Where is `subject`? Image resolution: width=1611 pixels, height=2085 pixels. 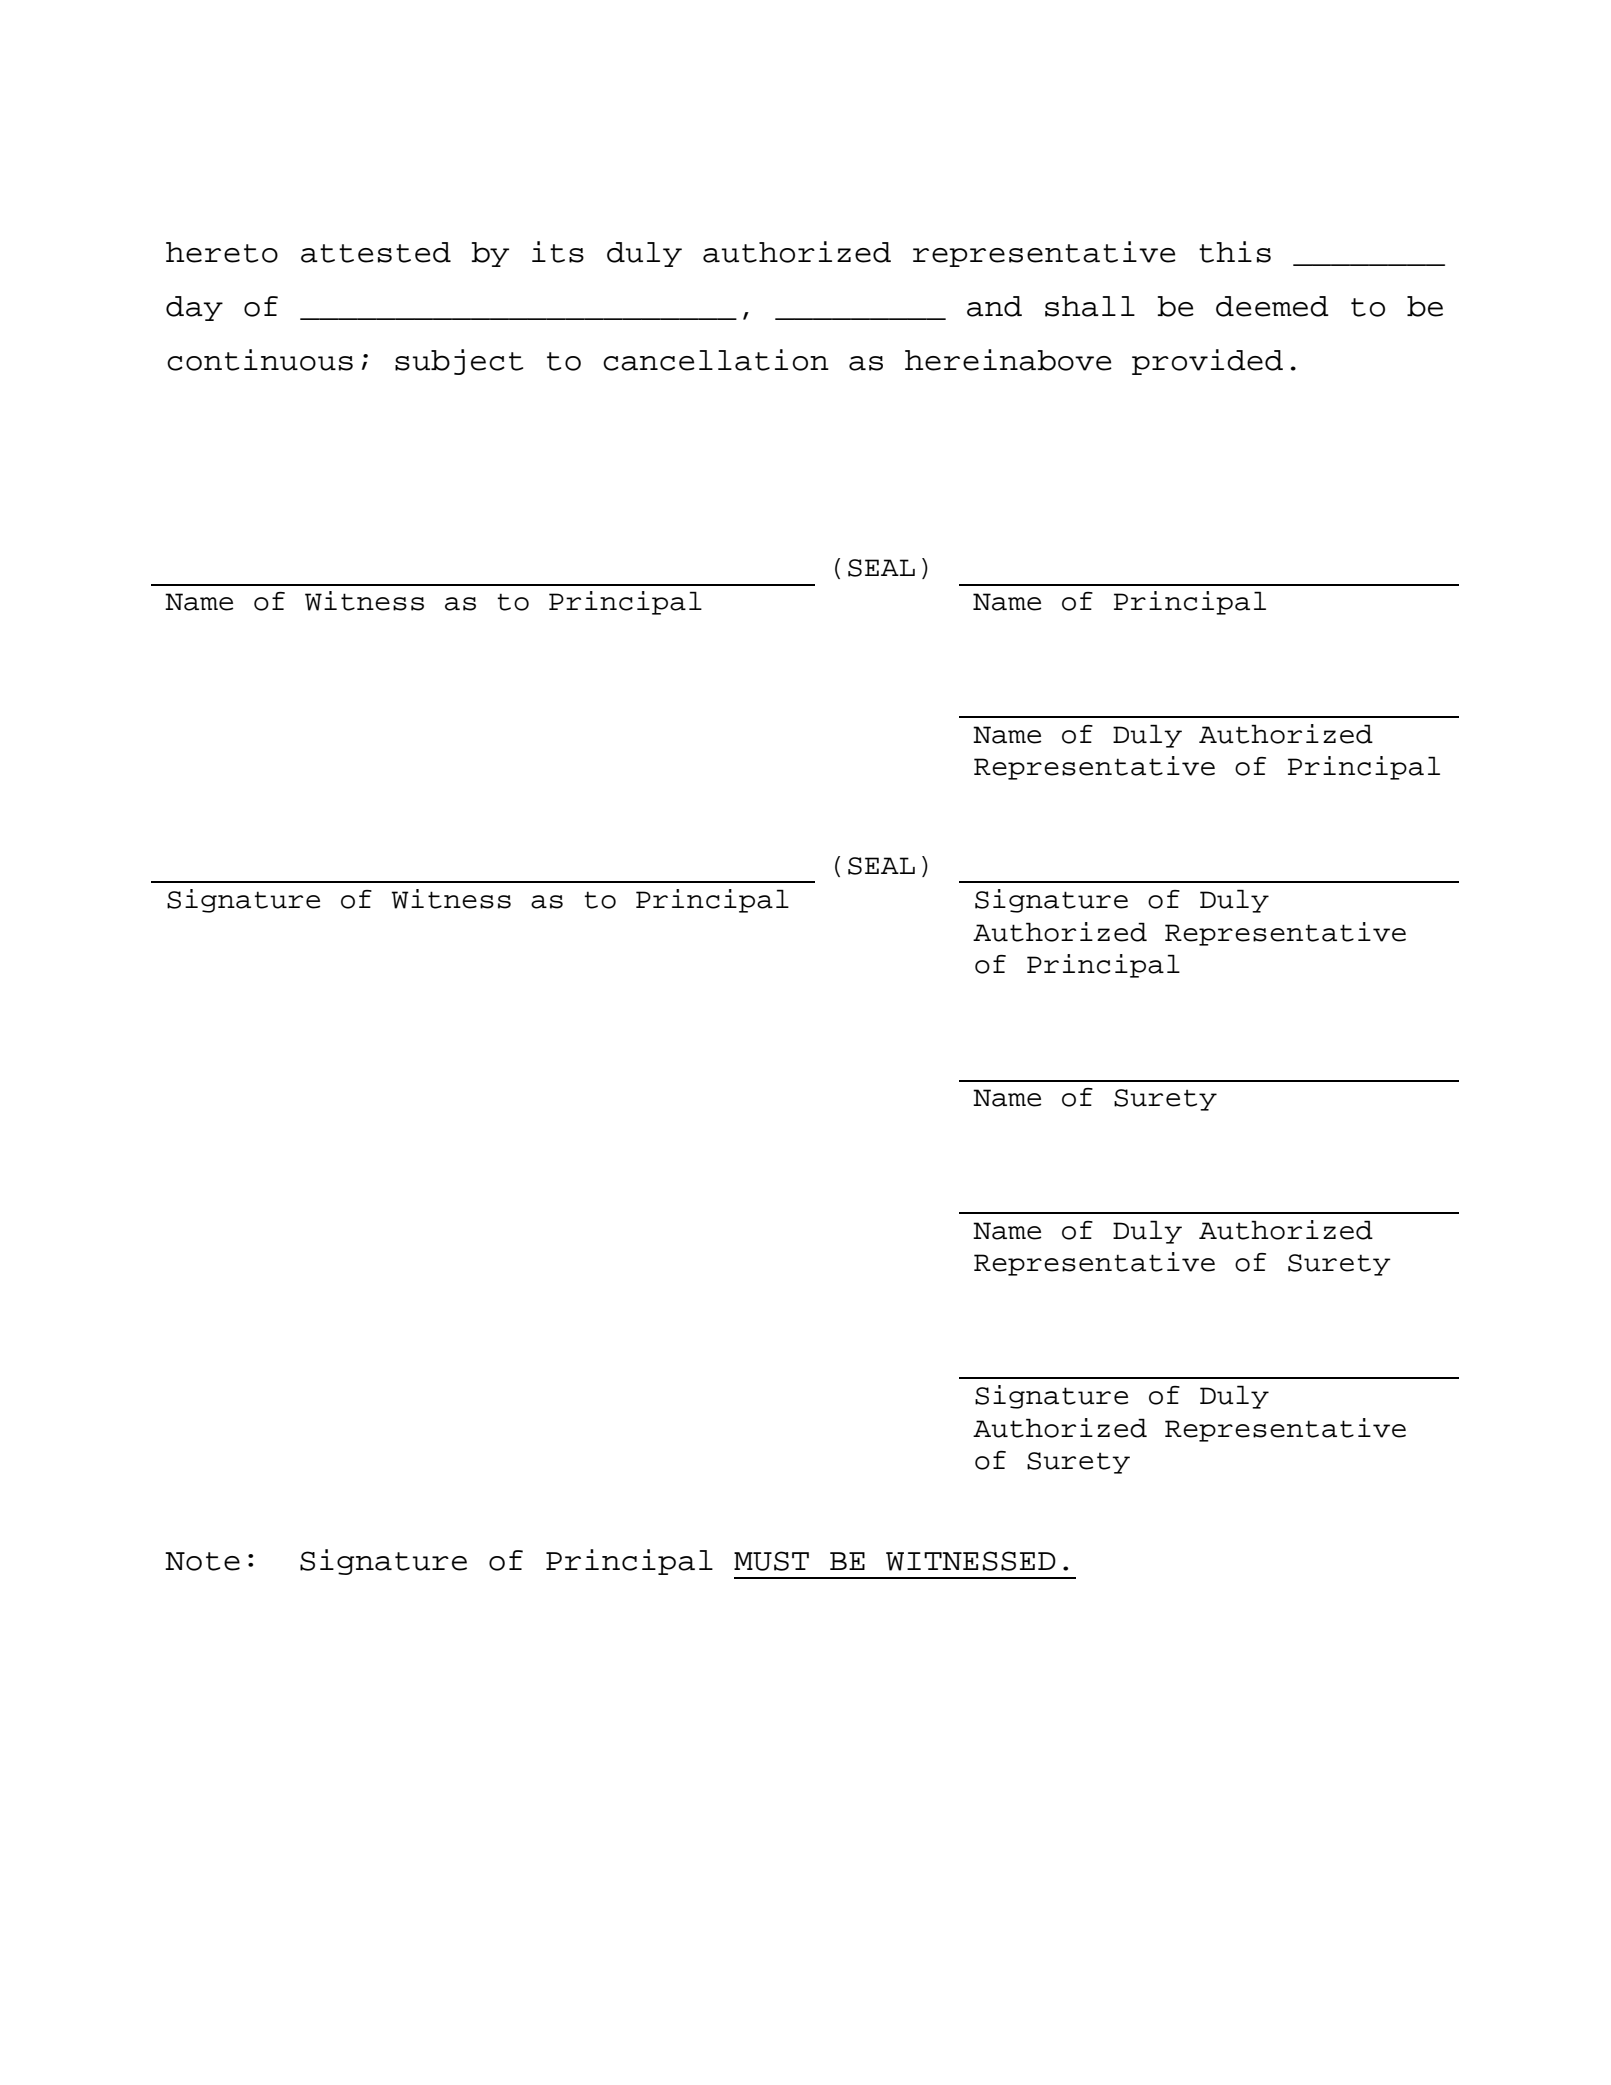
subject is located at coordinates (459, 362).
